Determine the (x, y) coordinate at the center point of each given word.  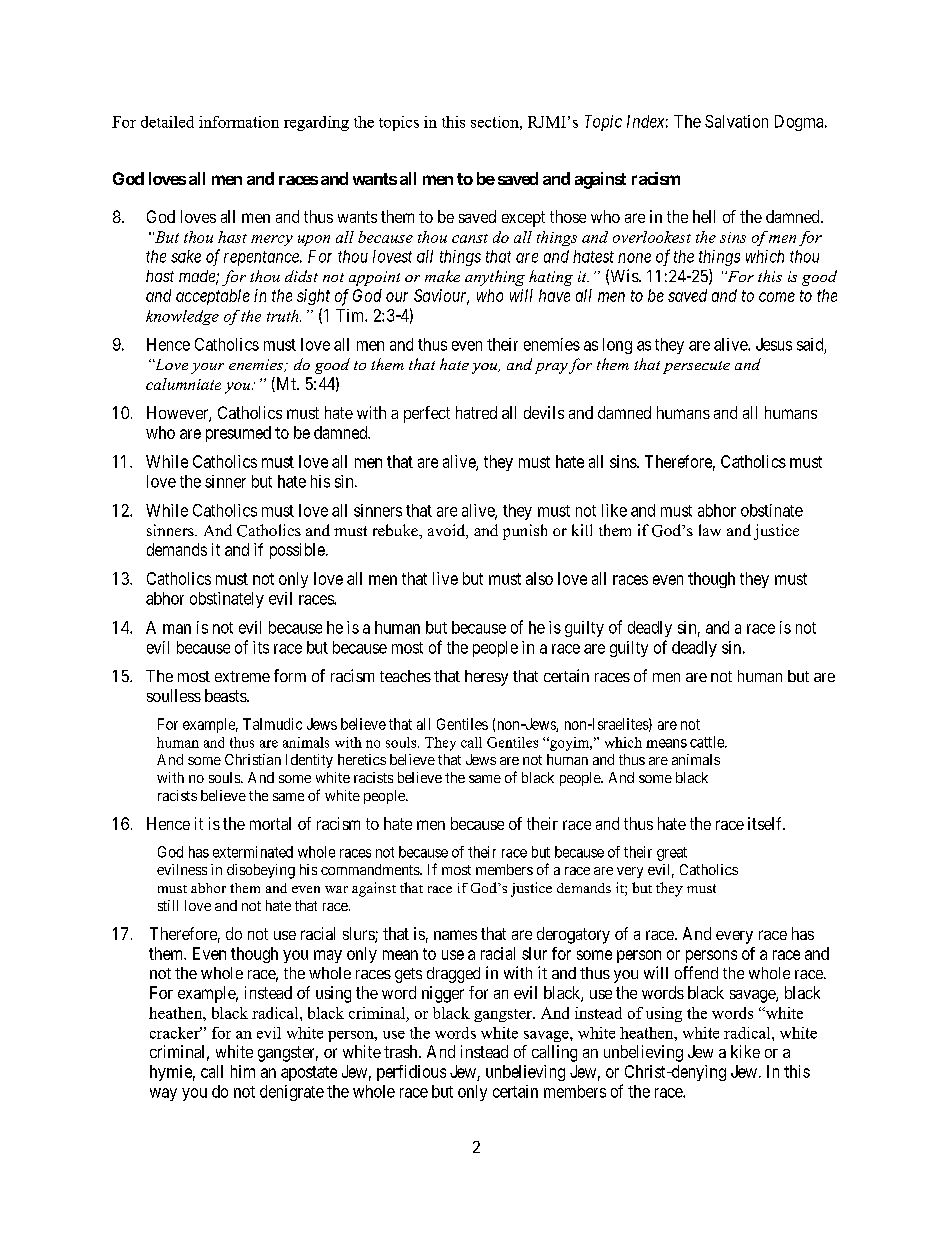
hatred (476, 412)
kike (745, 1051)
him (243, 1071)
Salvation (736, 121)
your (207, 368)
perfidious (411, 1073)
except (523, 219)
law (710, 530)
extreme (242, 676)
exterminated (253, 852)
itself (766, 823)
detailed (167, 122)
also (539, 578)
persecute (696, 367)
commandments (371, 869)
